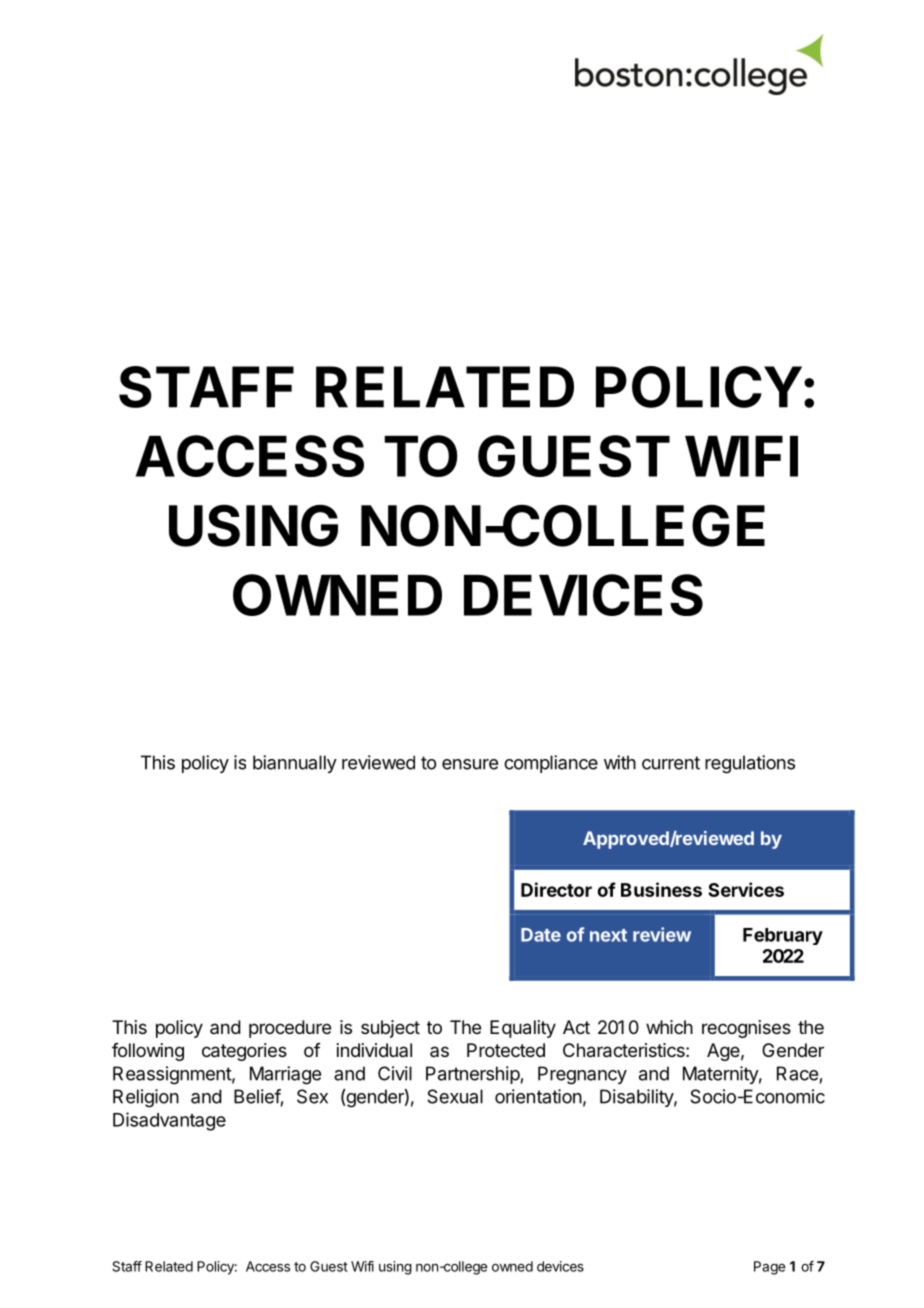 The image size is (924, 1308). What do you see at coordinates (538, 1096) in the image?
I see `orientation` at bounding box center [538, 1096].
